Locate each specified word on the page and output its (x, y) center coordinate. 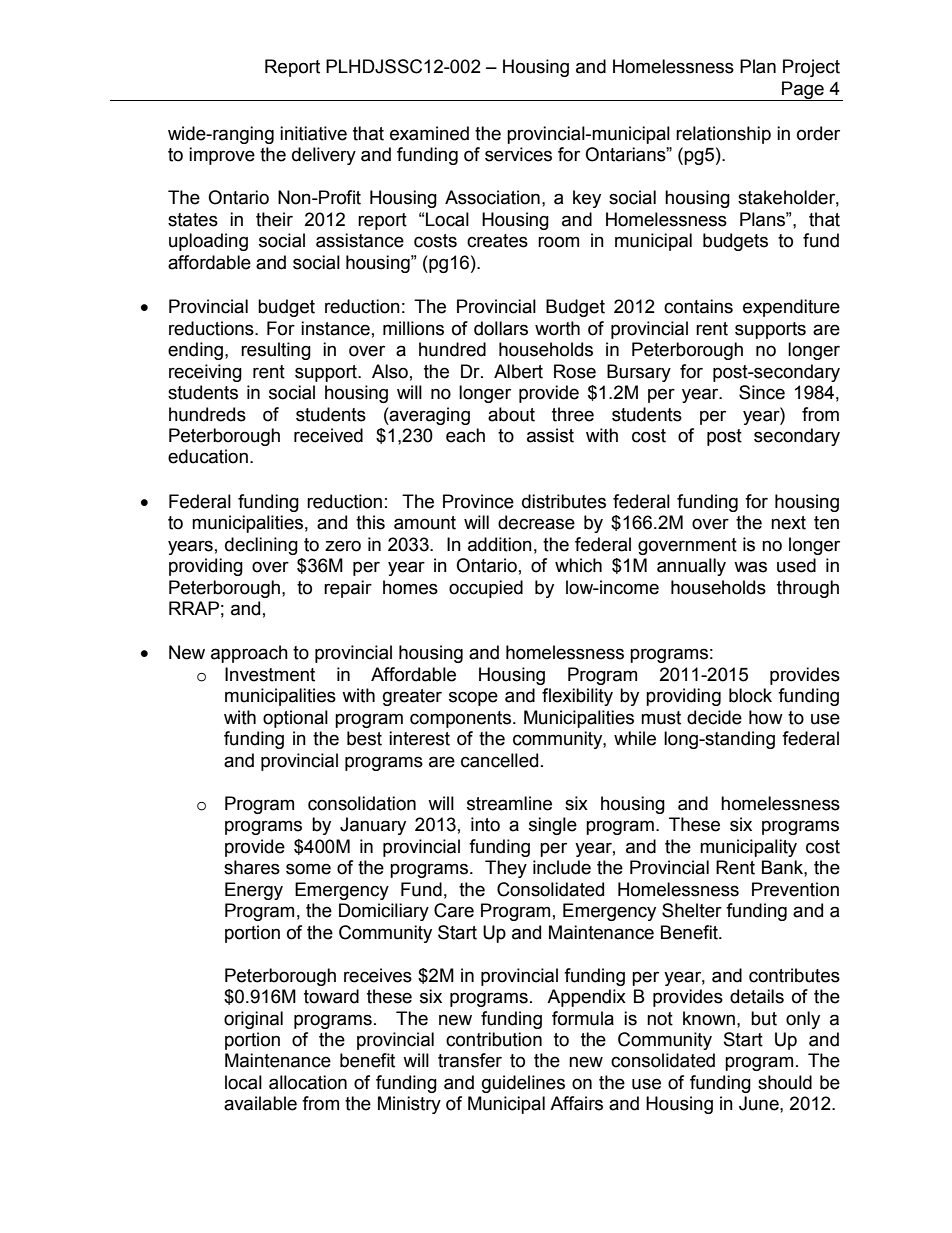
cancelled (499, 760)
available (260, 1103)
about (511, 414)
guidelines (523, 1084)
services (518, 154)
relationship (723, 135)
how (766, 717)
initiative (313, 133)
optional (295, 719)
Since (762, 392)
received (328, 435)
